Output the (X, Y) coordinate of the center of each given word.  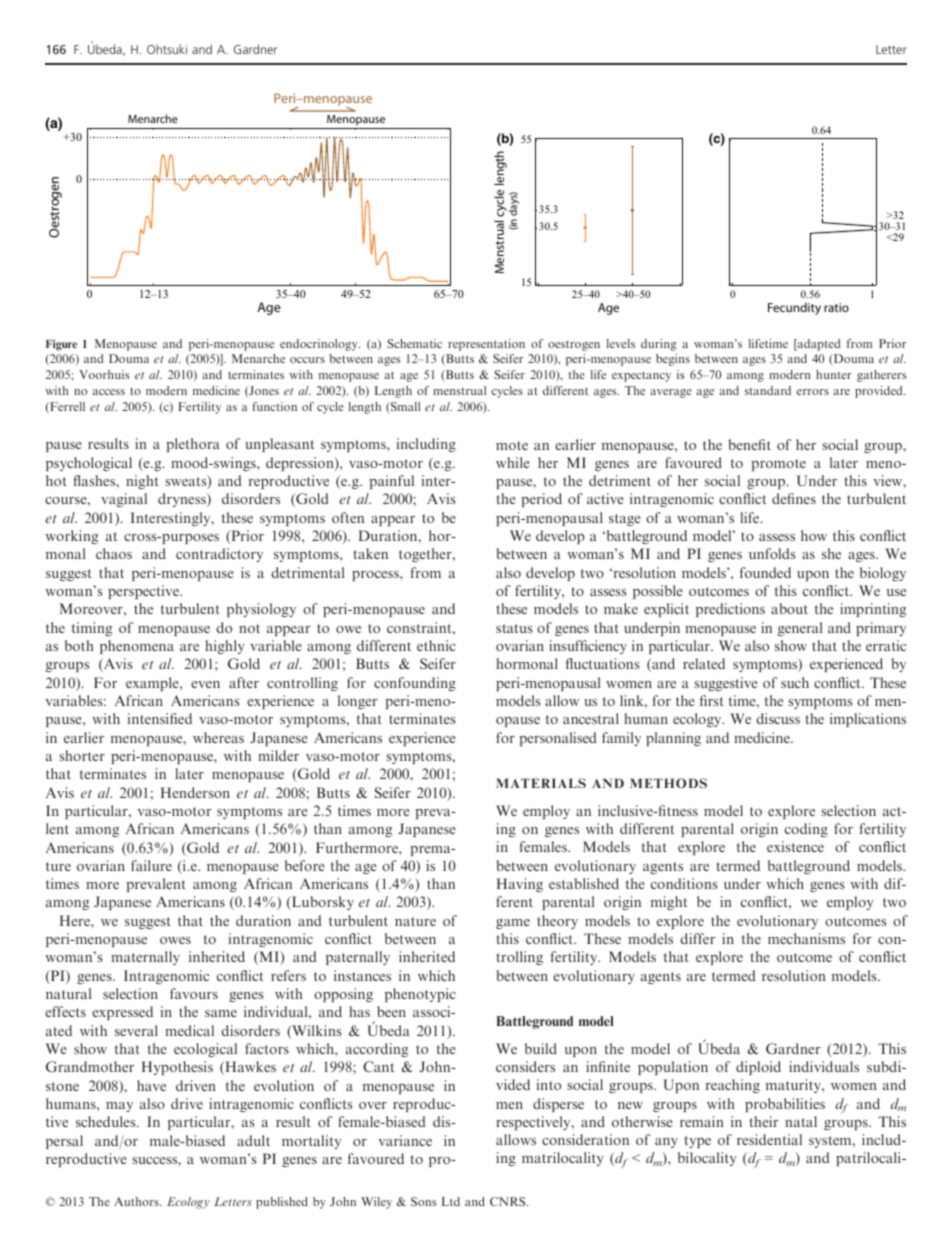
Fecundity (794, 308)
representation (486, 345)
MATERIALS (541, 783)
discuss (778, 718)
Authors (137, 1201)
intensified (159, 718)
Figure (61, 345)
